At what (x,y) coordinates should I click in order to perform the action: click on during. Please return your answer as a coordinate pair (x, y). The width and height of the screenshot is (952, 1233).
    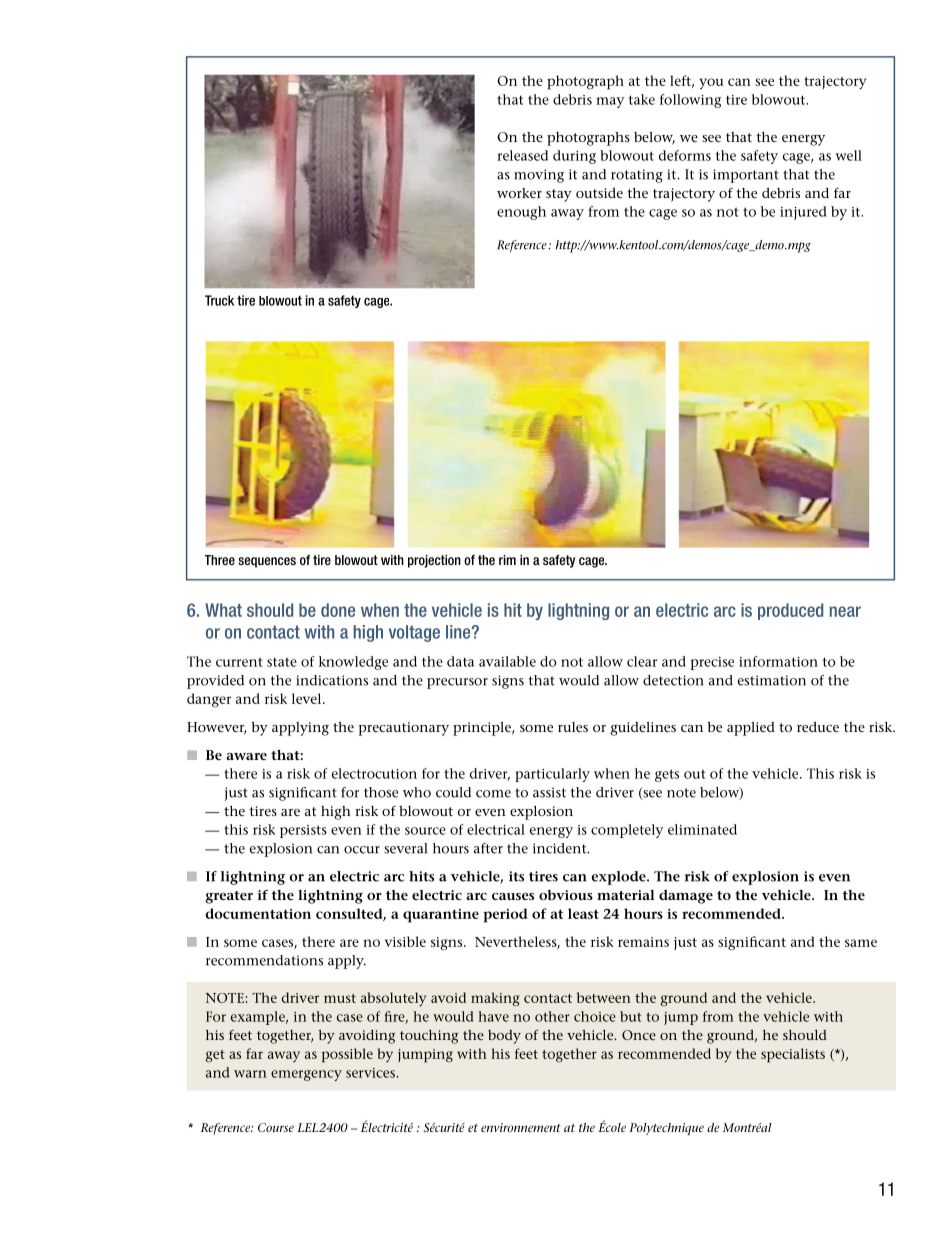
    Looking at the image, I should click on (574, 157).
